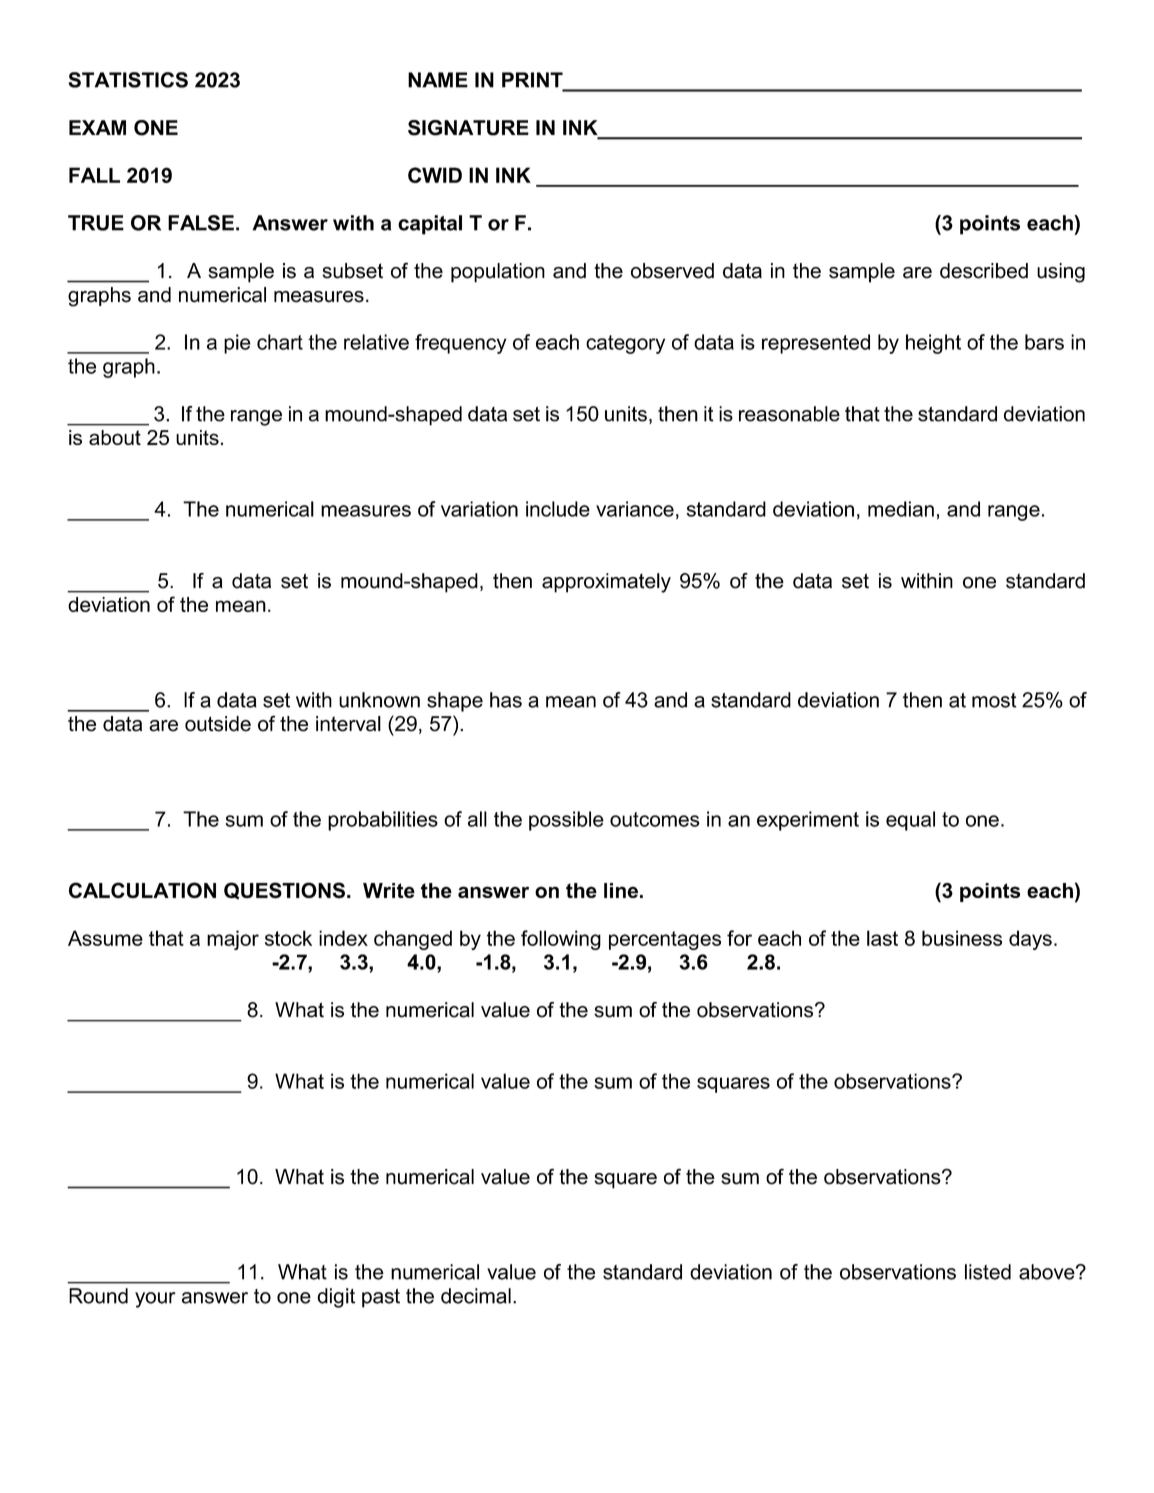 This page has height=1493, width=1154. I want to click on include, so click(558, 509).
